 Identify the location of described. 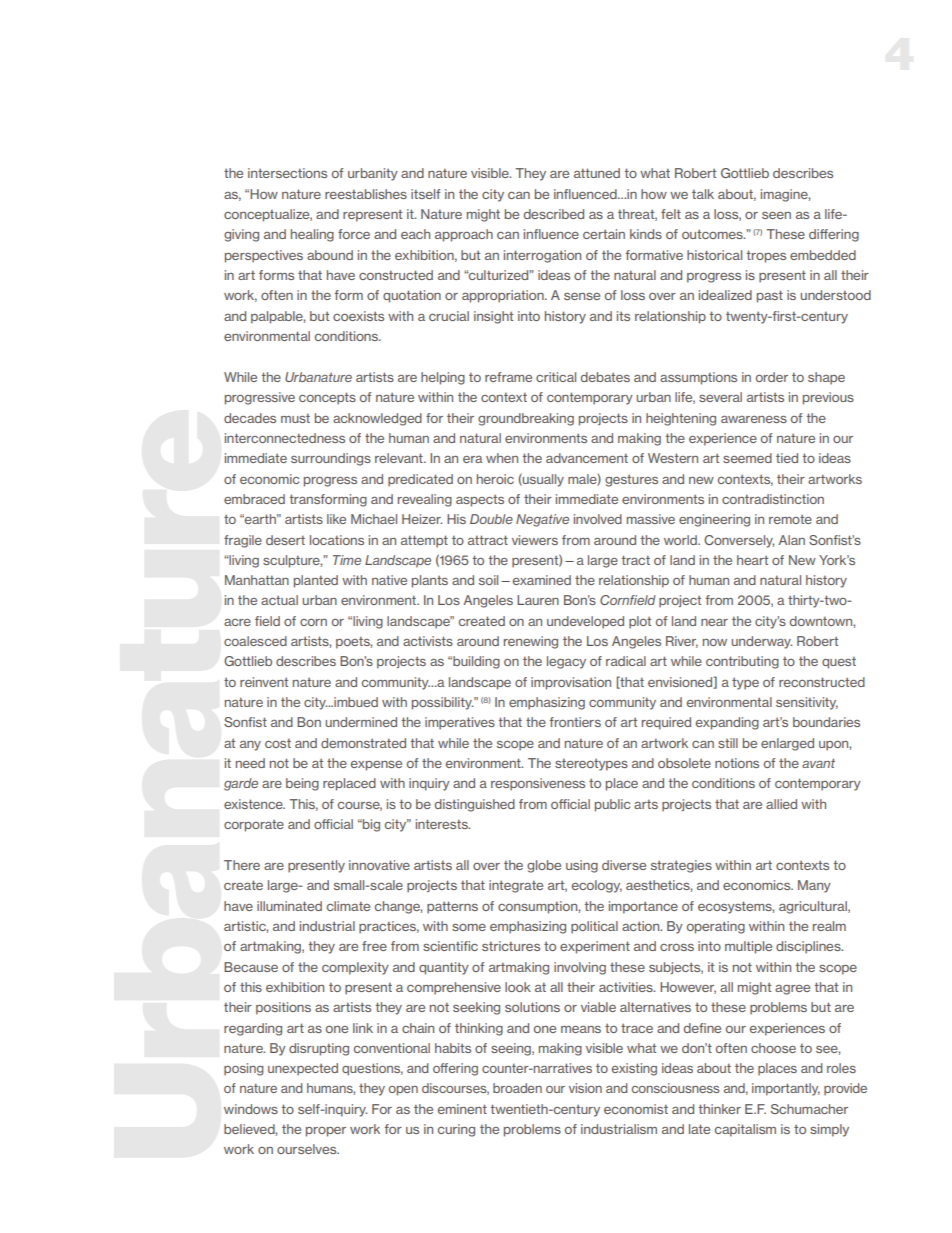
(554, 214).
